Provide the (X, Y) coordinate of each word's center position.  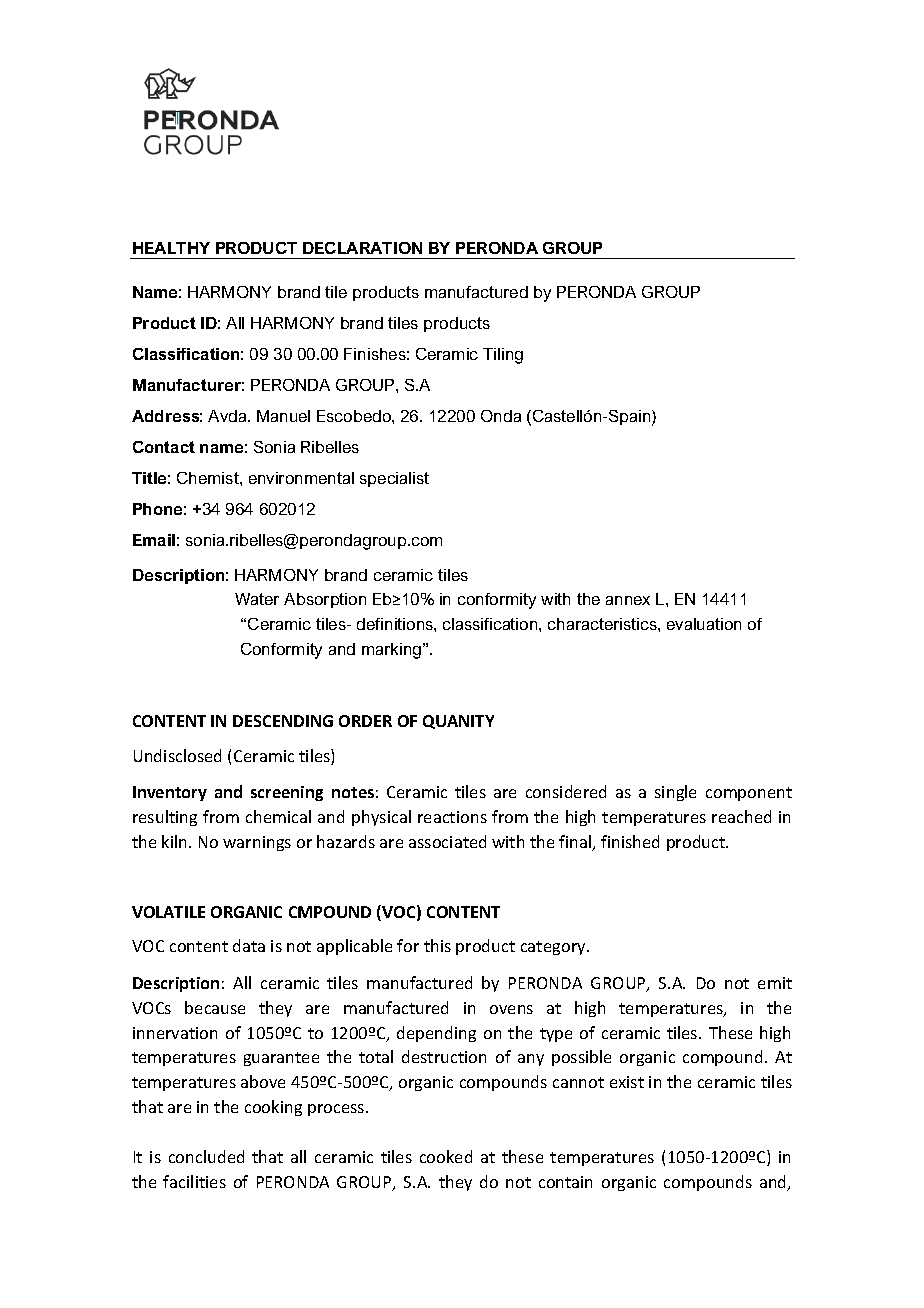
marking (393, 651)
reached (741, 816)
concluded (206, 1156)
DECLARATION (362, 248)
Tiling (503, 356)
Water (257, 599)
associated (447, 841)
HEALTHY (171, 248)
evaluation (704, 624)
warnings (257, 843)
